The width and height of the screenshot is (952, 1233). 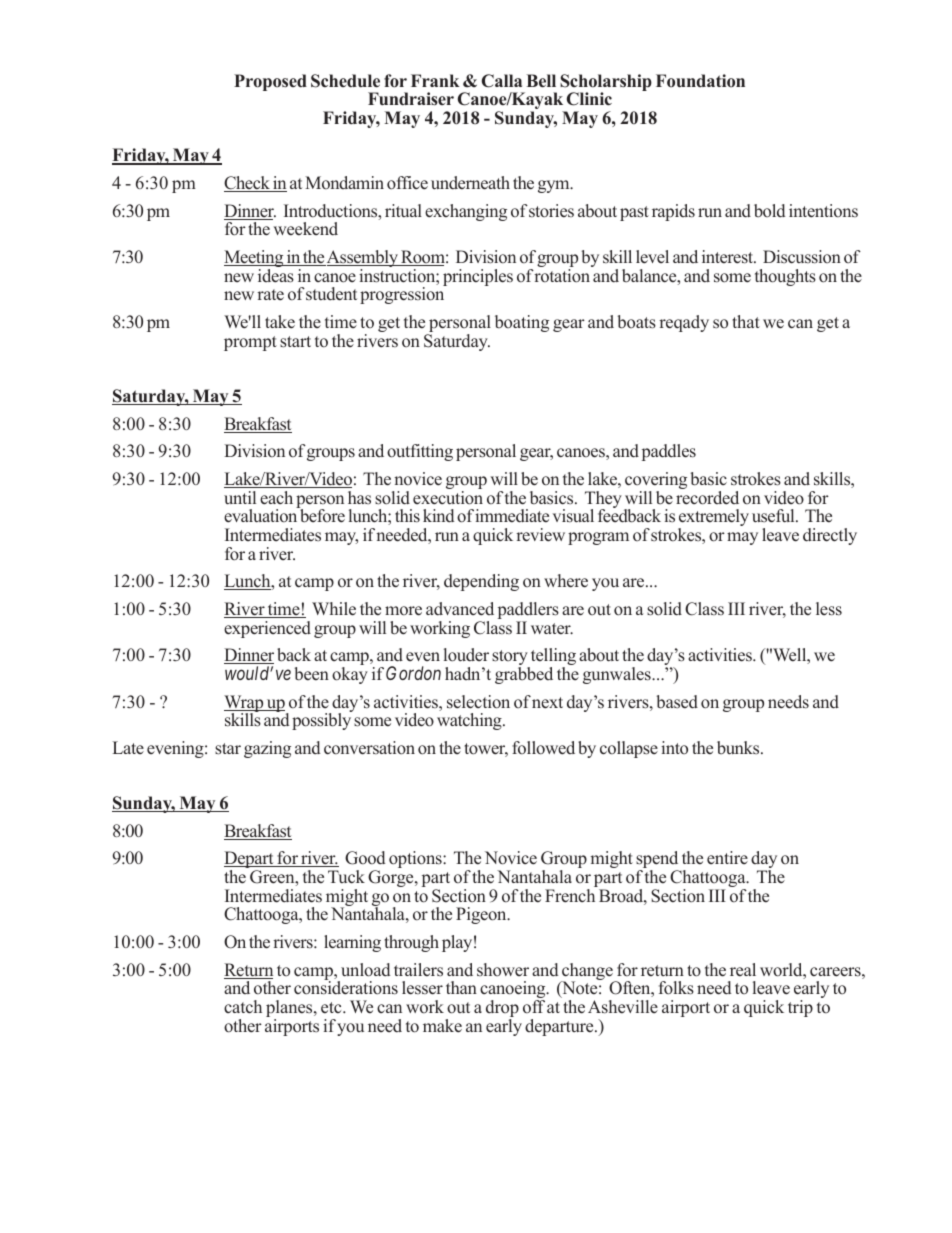 I want to click on Foundation, so click(x=700, y=81).
